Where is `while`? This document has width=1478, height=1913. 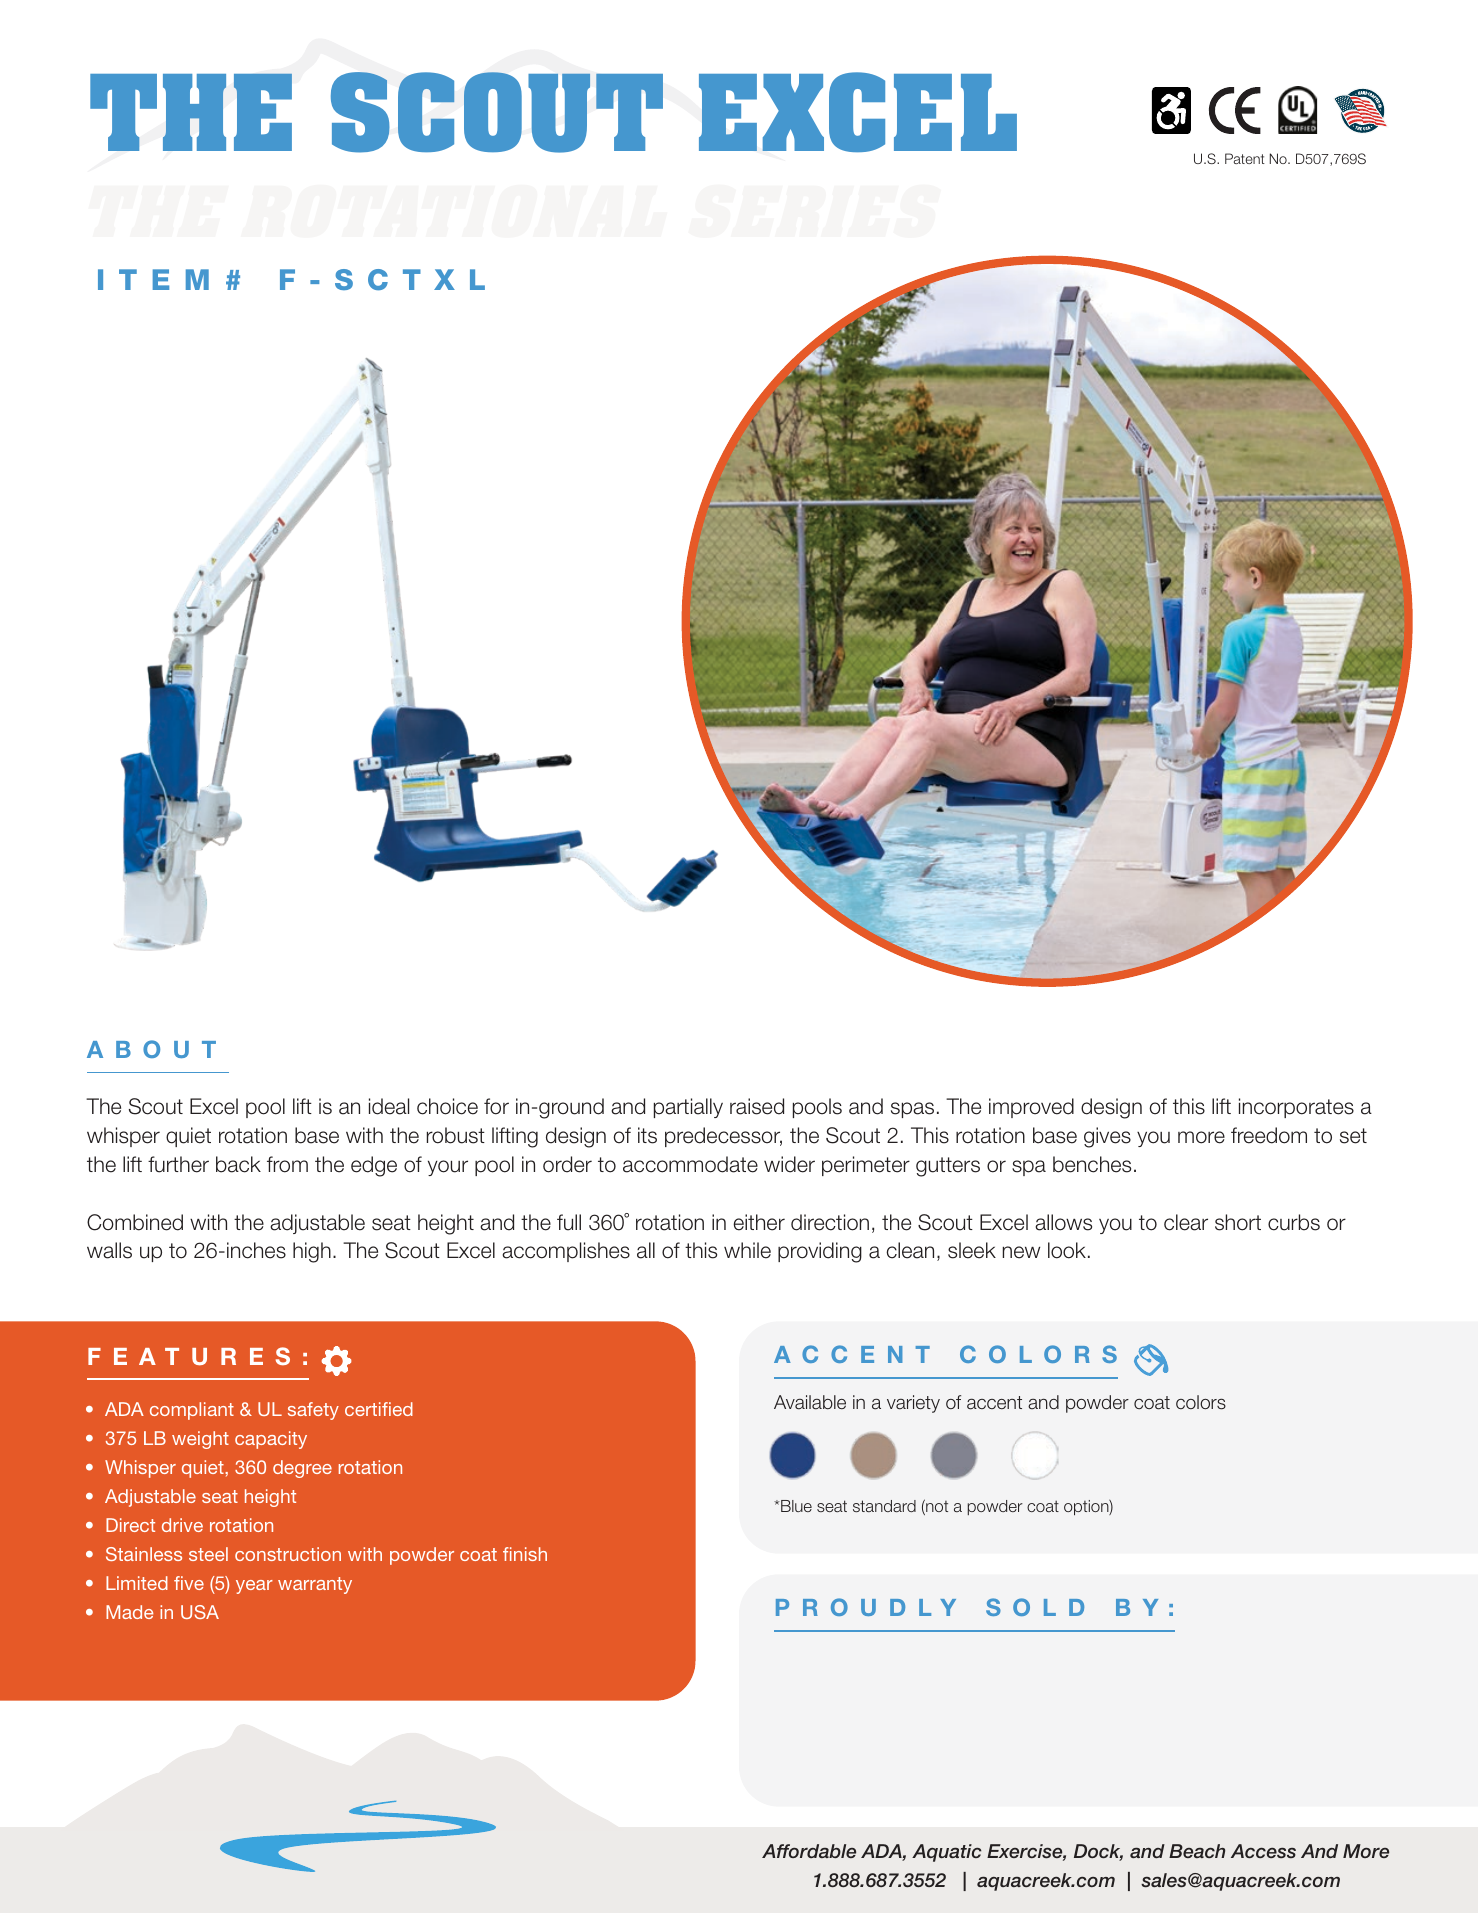 while is located at coordinates (747, 1250).
